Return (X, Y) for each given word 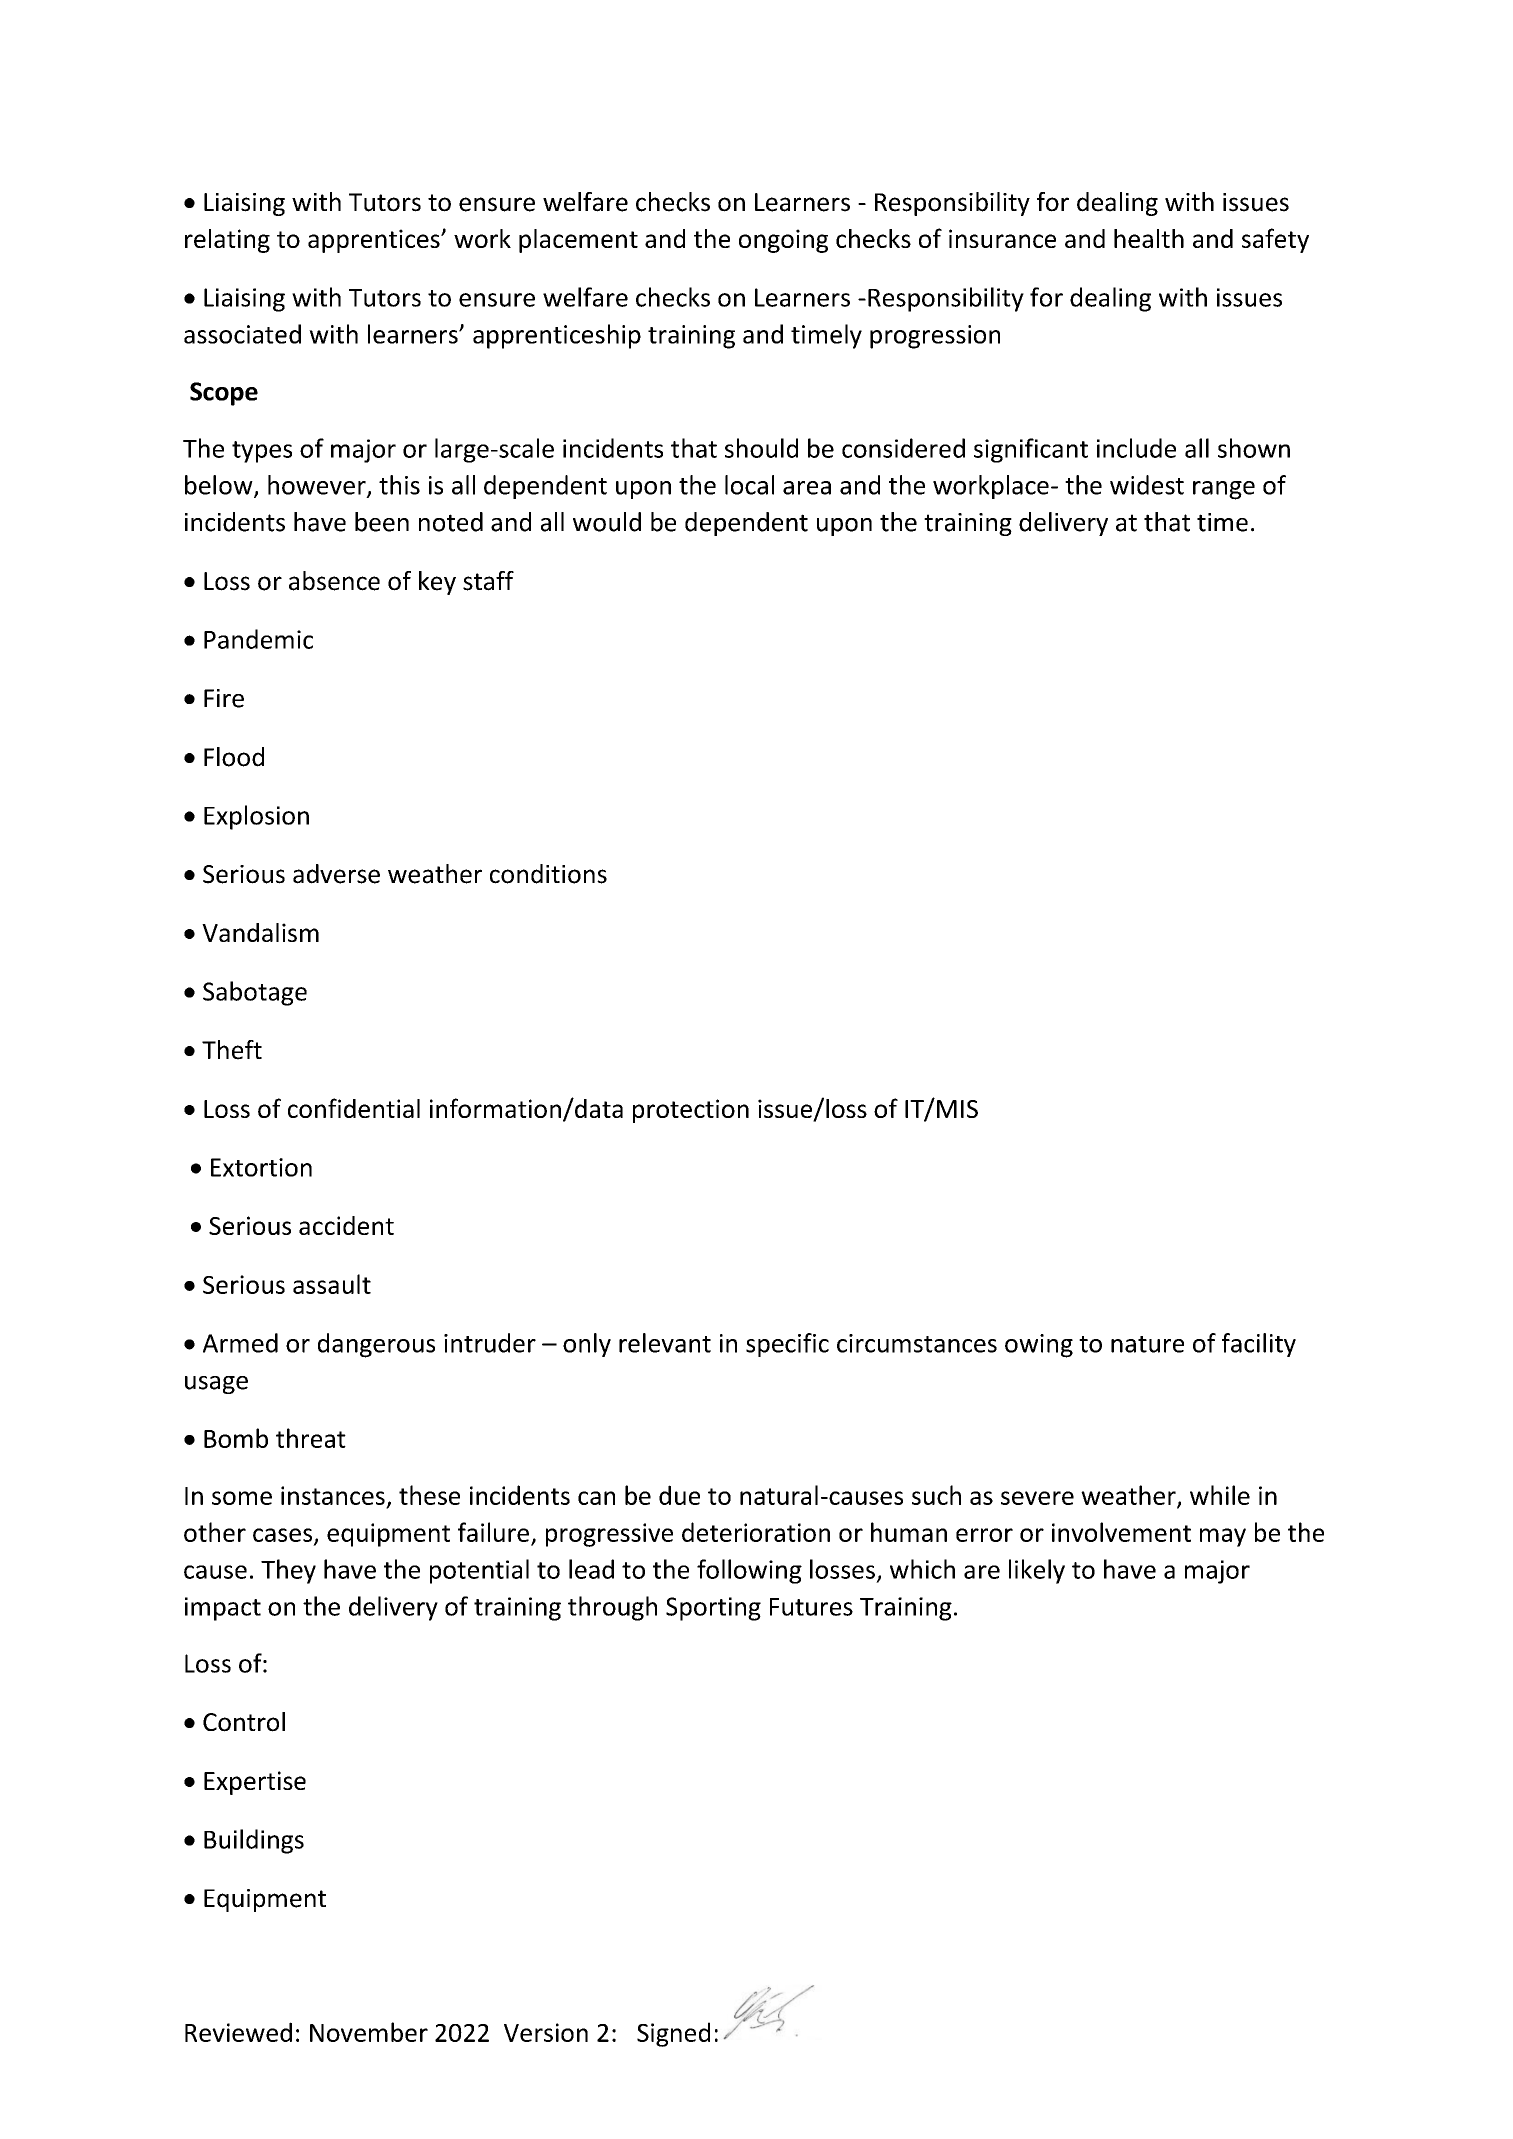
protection (691, 1111)
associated (242, 334)
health (1149, 238)
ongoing (783, 241)
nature (1147, 1344)
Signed (673, 2034)
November (369, 2032)
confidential (354, 1108)
